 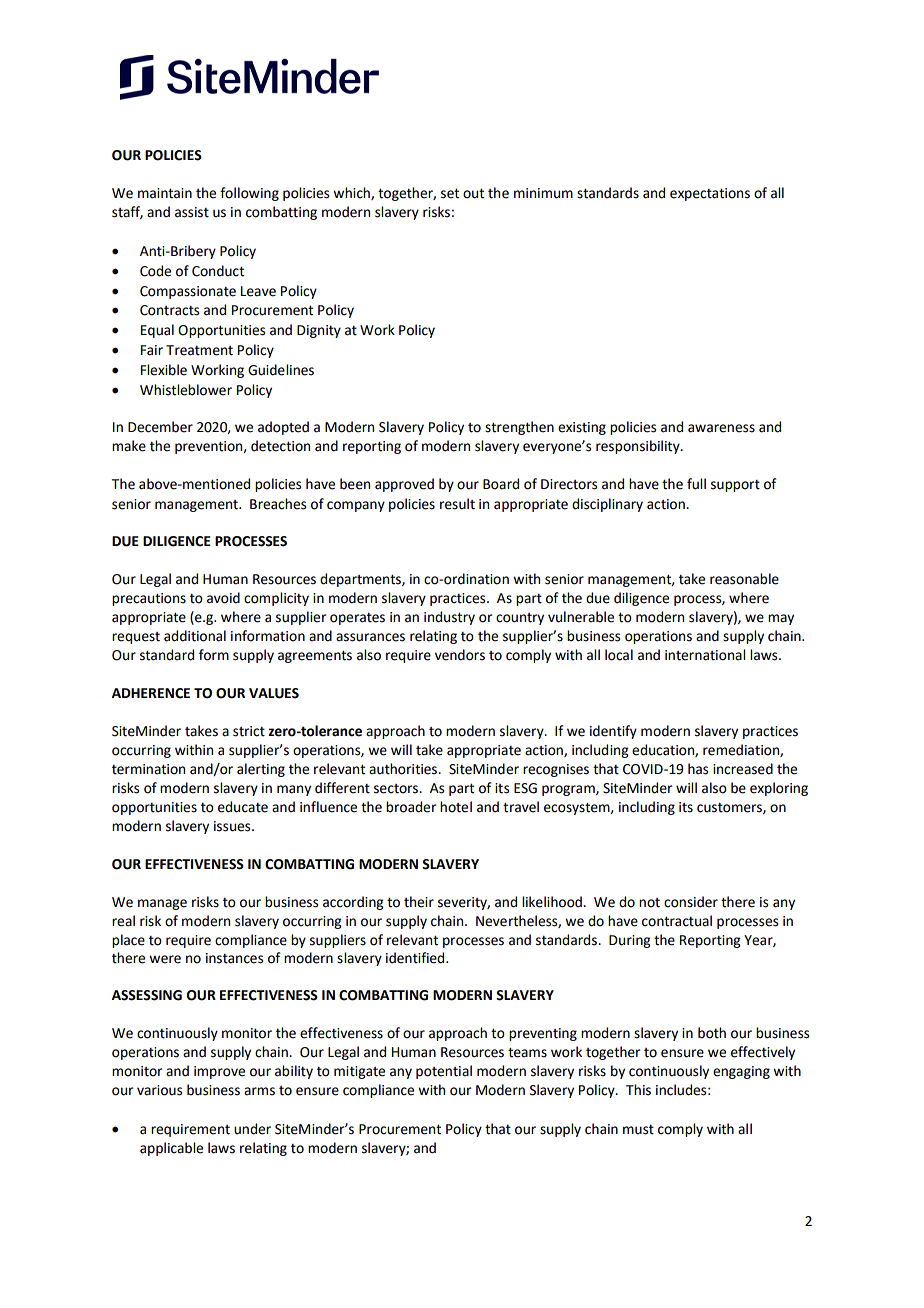 What do you see at coordinates (444, 1072) in the screenshot?
I see `potential` at bounding box center [444, 1072].
